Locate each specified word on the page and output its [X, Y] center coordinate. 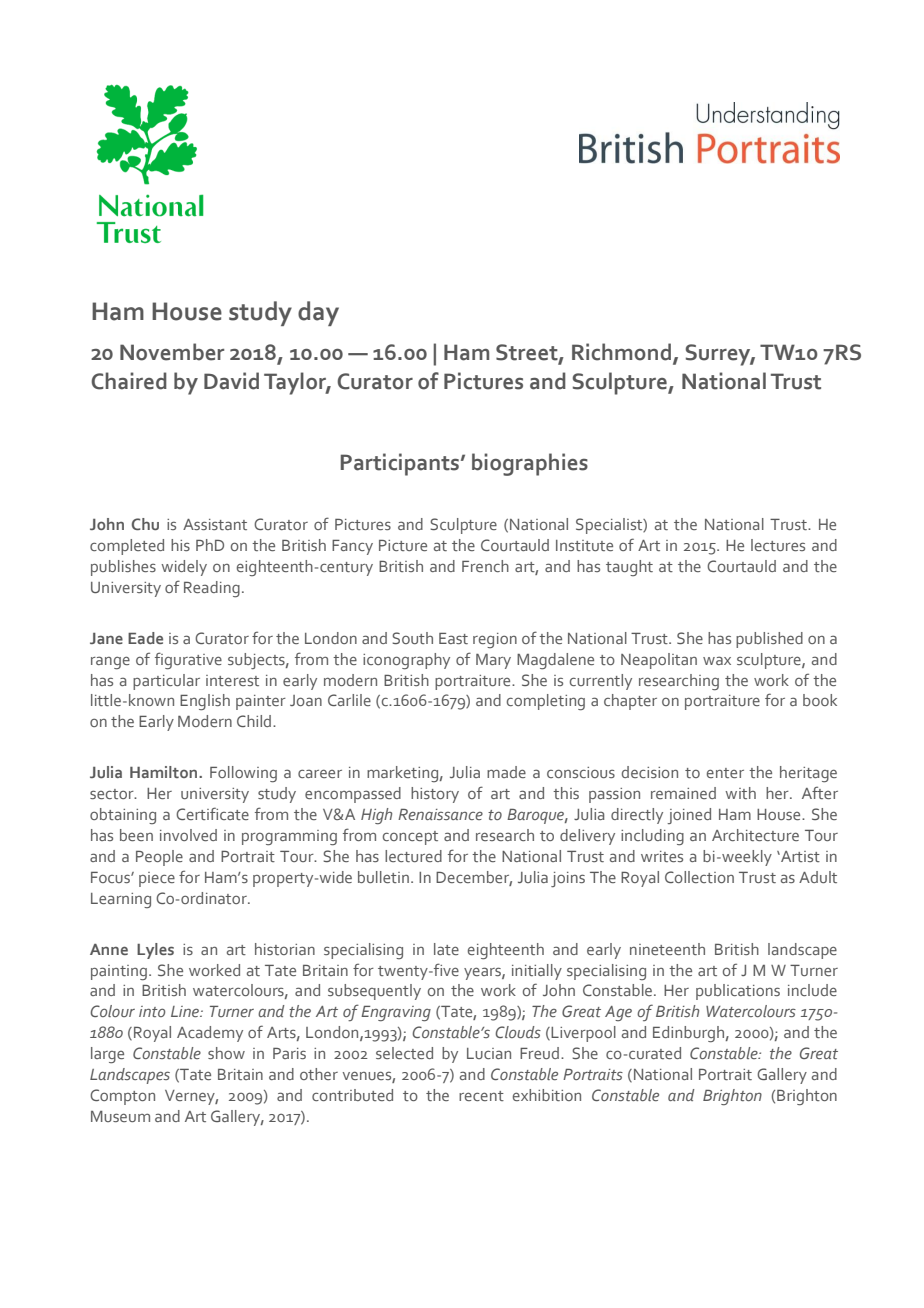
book [820, 700]
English [205, 702]
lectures [778, 545]
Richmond [623, 353]
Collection [699, 877]
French [485, 566]
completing [546, 702]
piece [157, 879]
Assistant [215, 524]
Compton [122, 1097]
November [172, 352]
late [446, 949]
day [318, 313]
